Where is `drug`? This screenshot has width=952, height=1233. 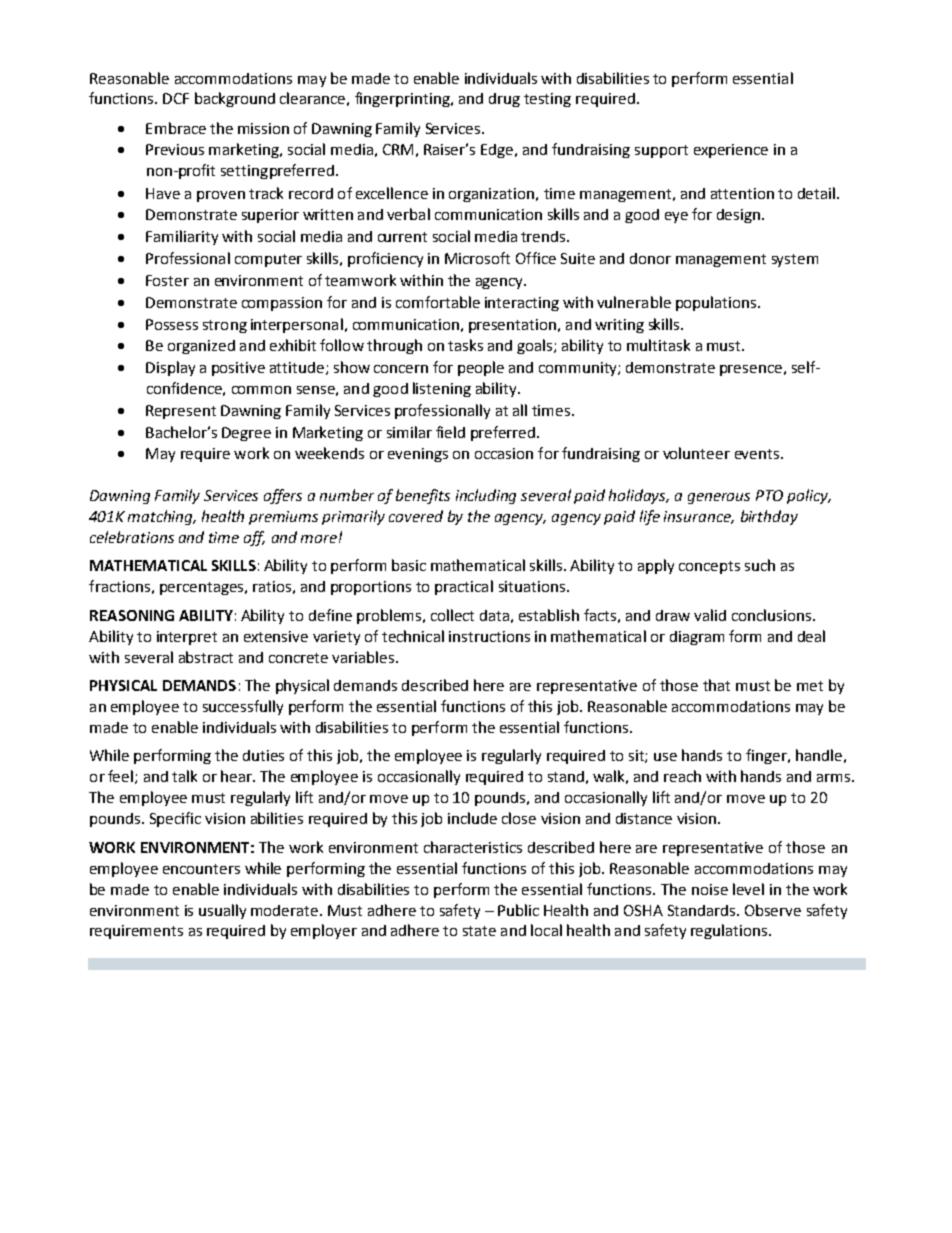
drug is located at coordinates (504, 100).
